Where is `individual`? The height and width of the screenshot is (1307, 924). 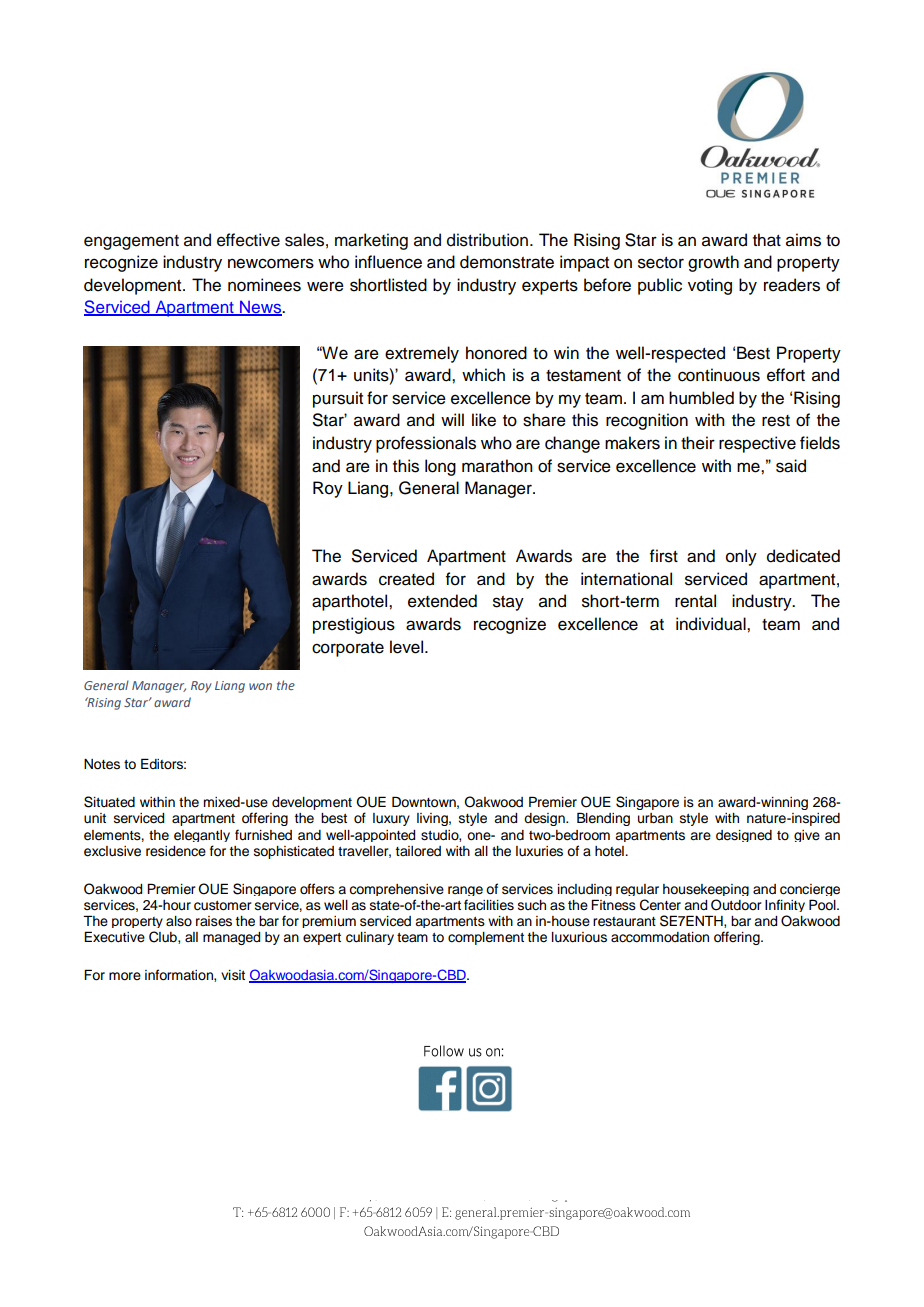 individual is located at coordinates (712, 624).
